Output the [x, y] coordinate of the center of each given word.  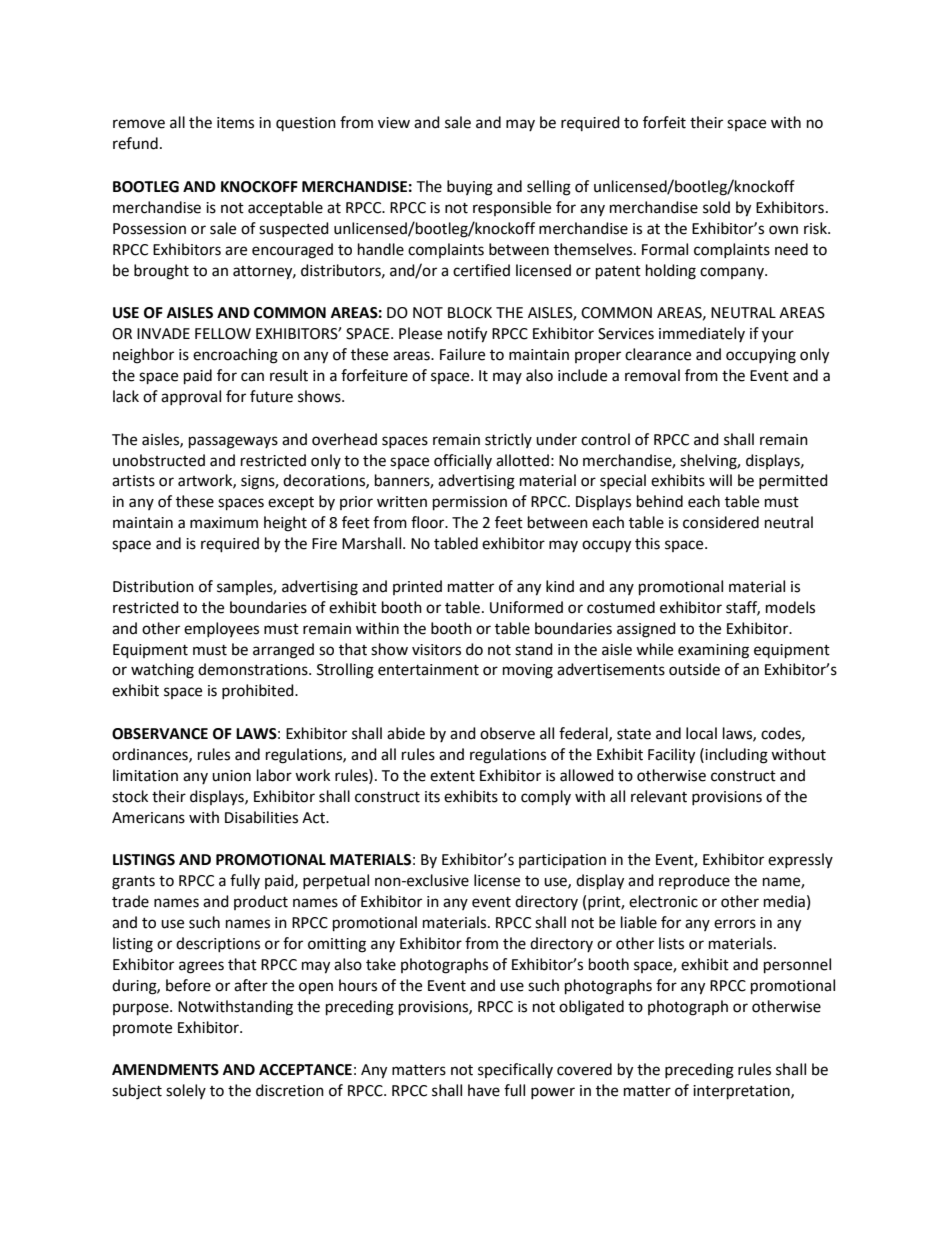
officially [463, 461]
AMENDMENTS [165, 1070]
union [231, 776]
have [484, 1090]
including [735, 756]
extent [452, 776]
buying [470, 188]
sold [716, 207]
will [720, 480]
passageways [233, 442]
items [235, 123]
